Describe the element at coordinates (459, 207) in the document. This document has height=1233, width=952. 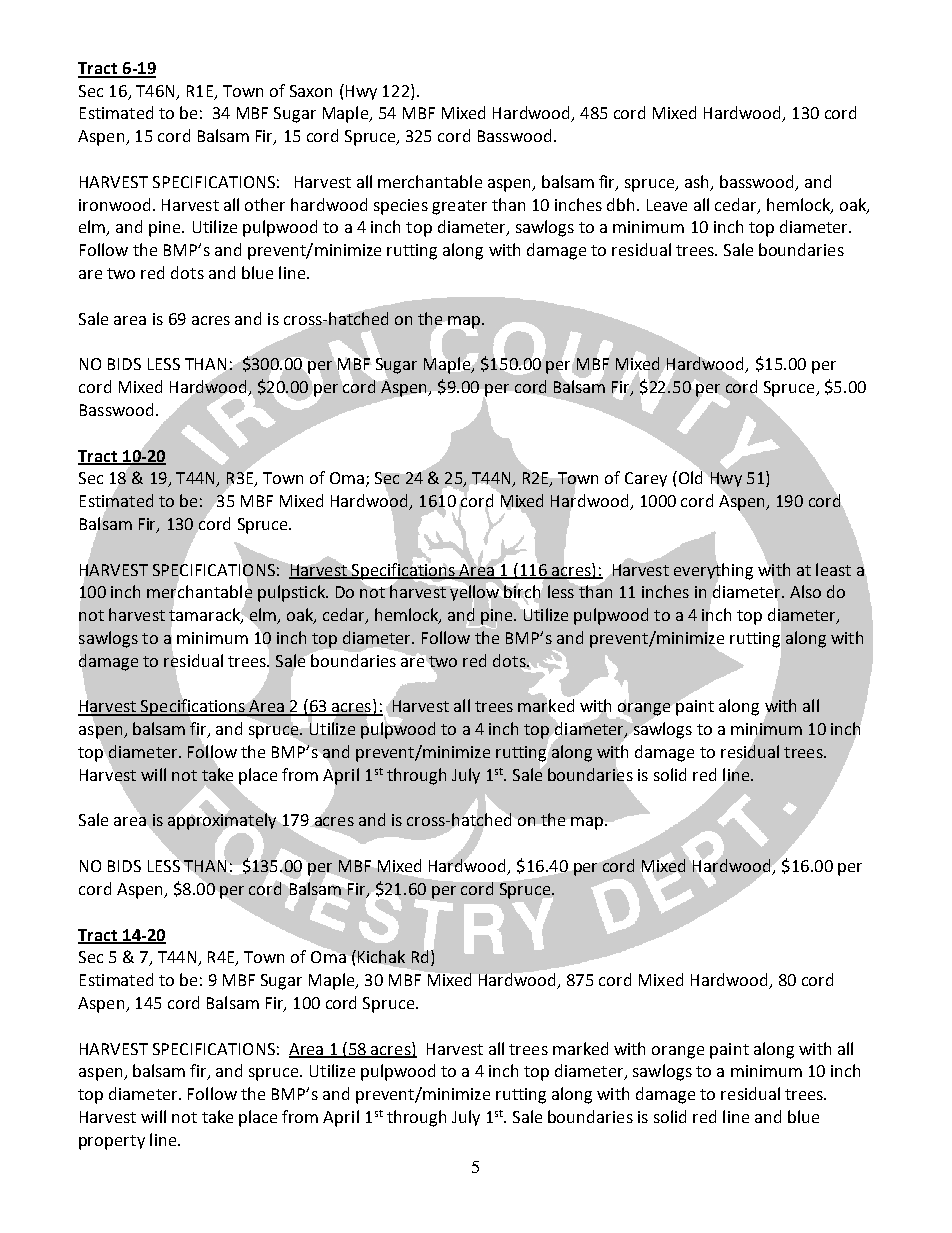
I see `greater` at that location.
